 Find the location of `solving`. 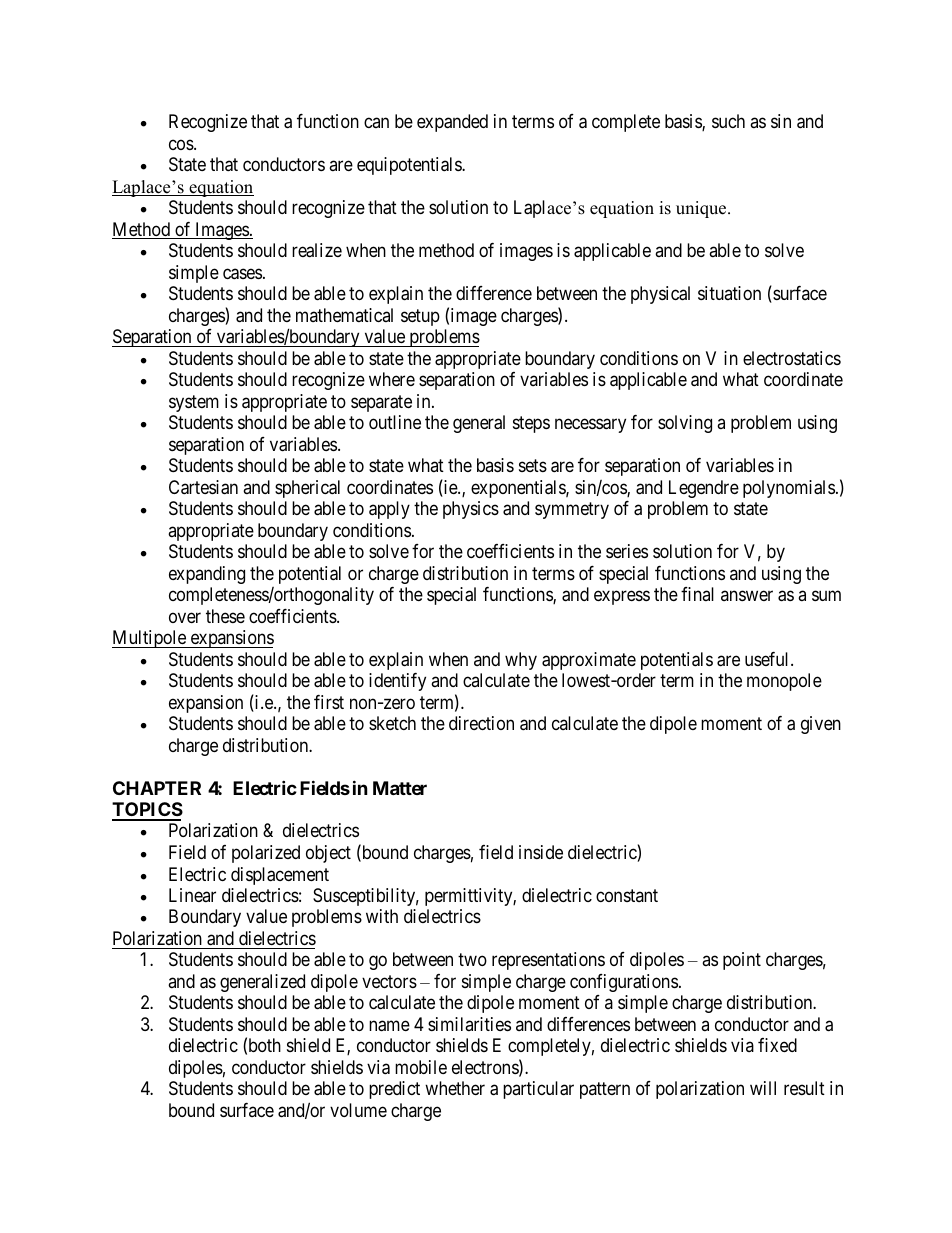

solving is located at coordinates (685, 424).
